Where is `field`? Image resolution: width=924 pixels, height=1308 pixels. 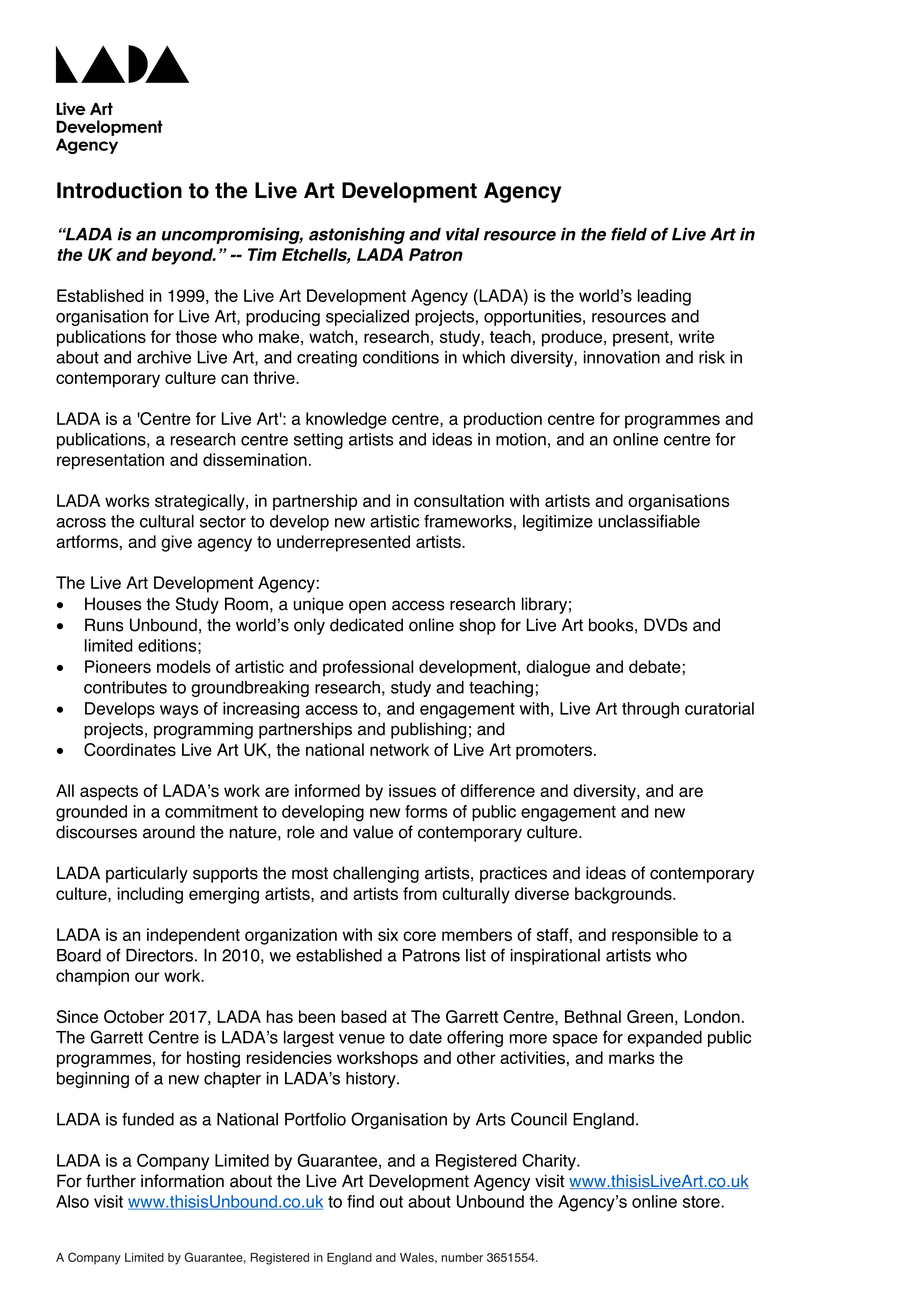 field is located at coordinates (629, 234).
